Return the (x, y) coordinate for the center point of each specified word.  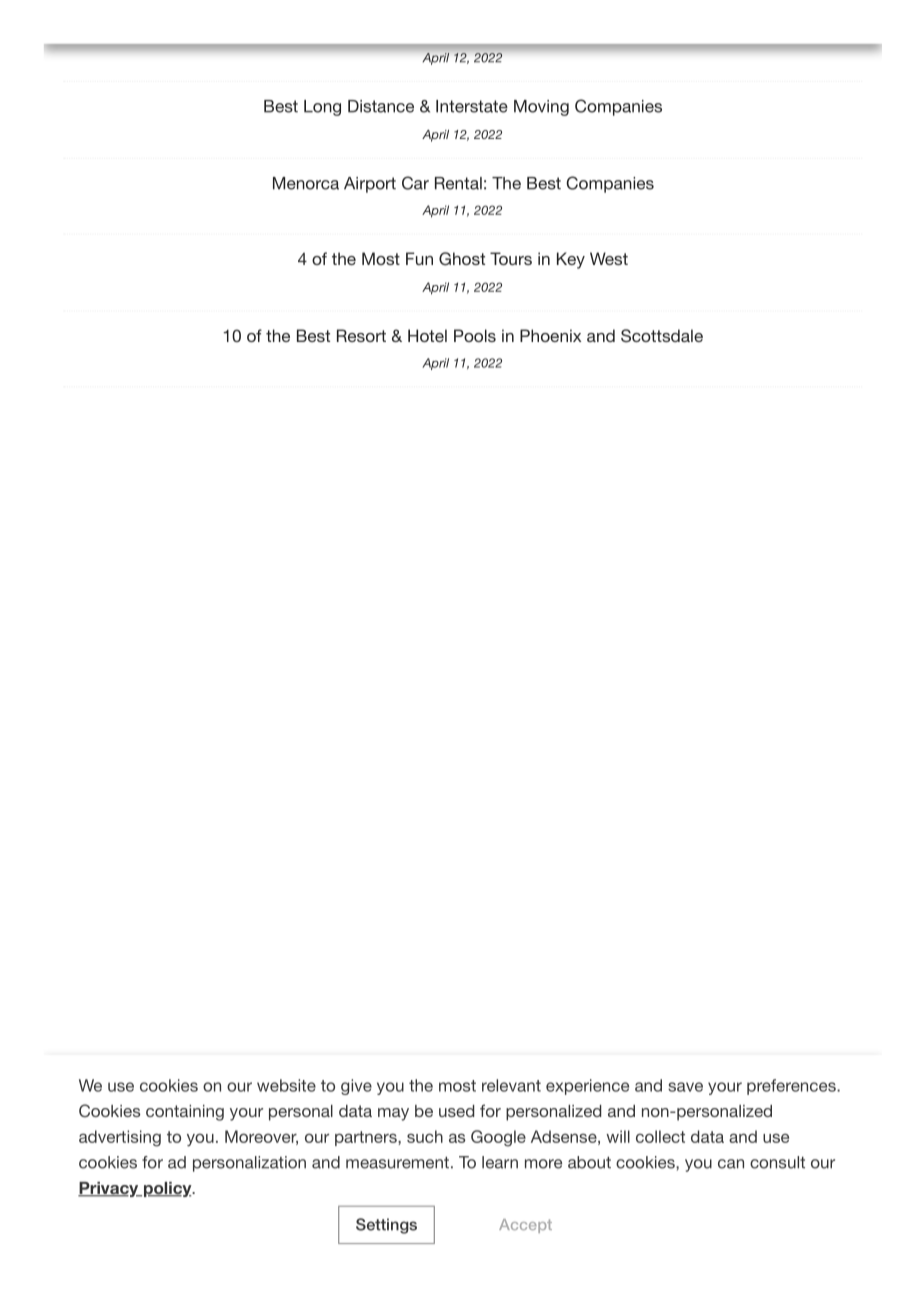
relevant (511, 1085)
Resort (361, 335)
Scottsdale (662, 336)
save (685, 1087)
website (286, 1085)
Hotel (427, 335)
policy (167, 1189)
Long (322, 108)
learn (500, 1162)
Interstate (472, 106)
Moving (541, 108)
